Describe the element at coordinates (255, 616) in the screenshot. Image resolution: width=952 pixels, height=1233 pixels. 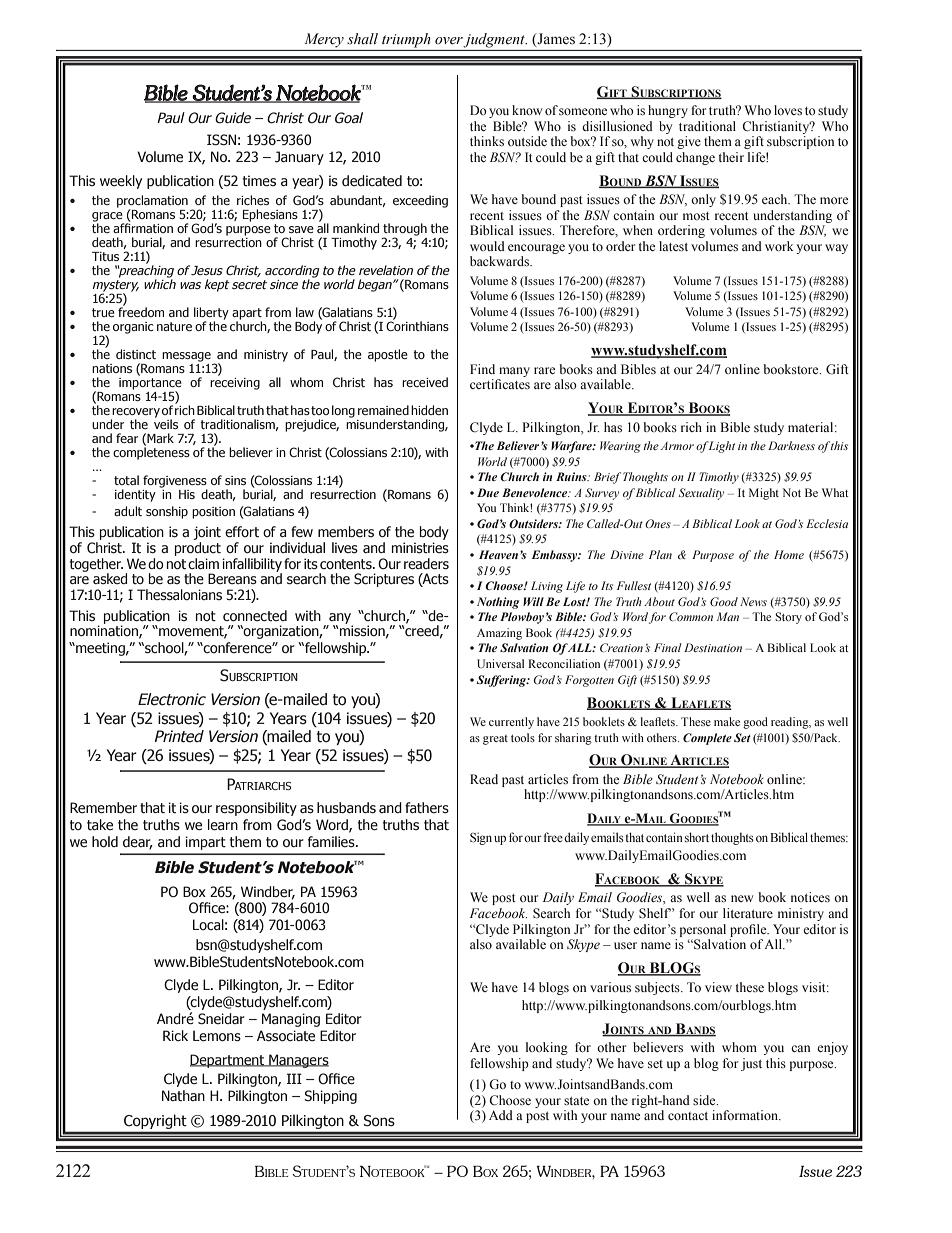
I see `connected` at that location.
